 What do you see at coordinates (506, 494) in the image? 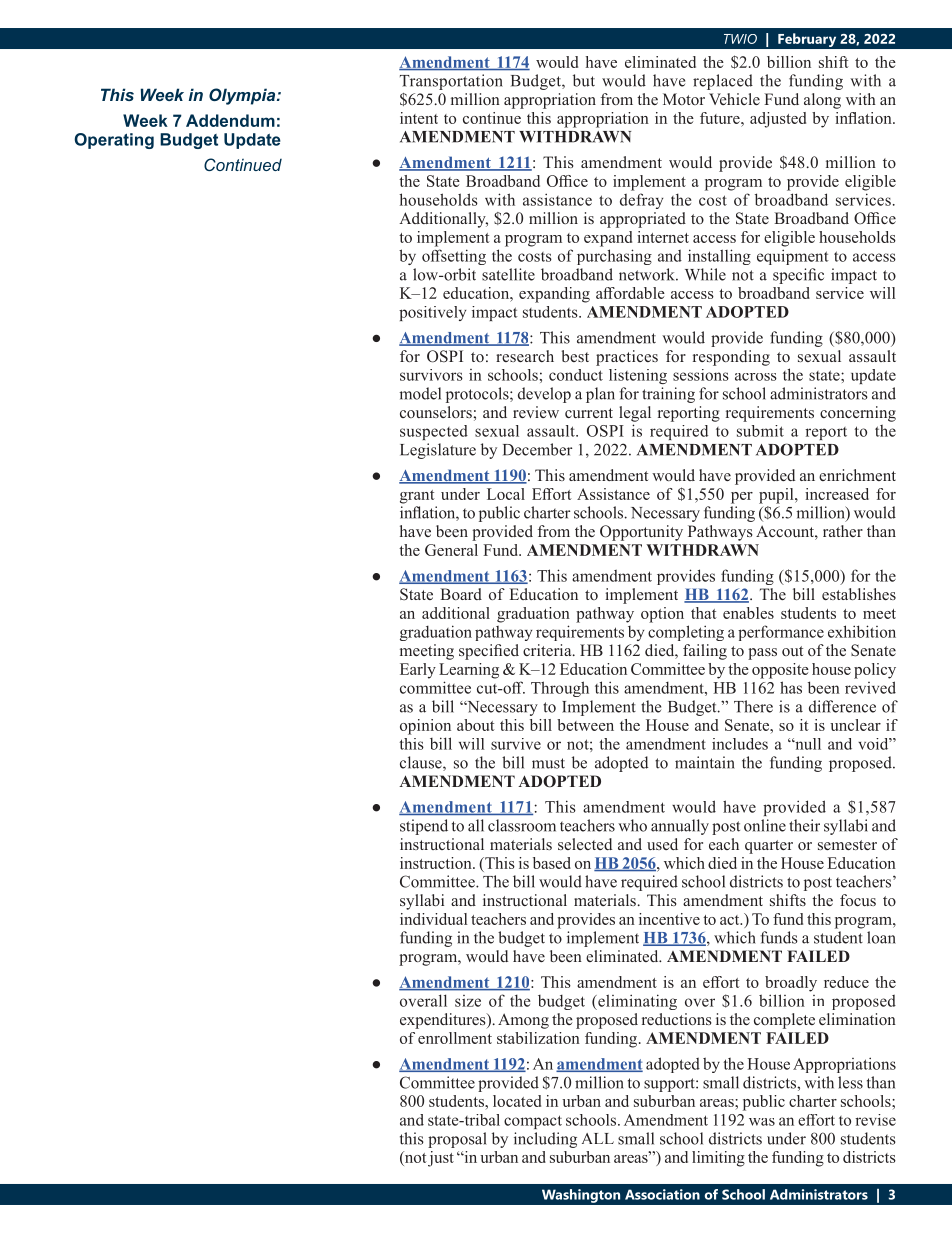
I see `Local` at bounding box center [506, 494].
